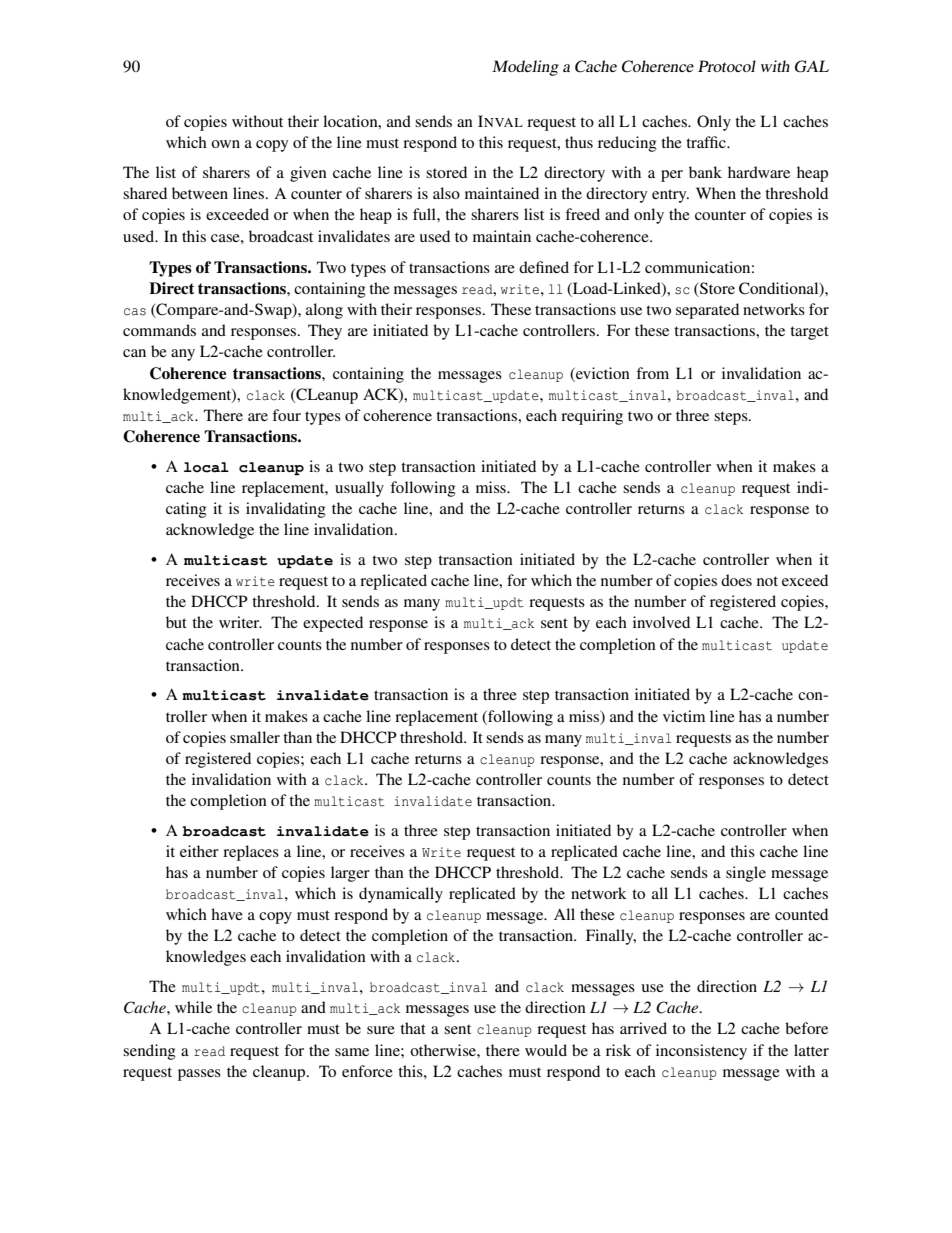 This image has width=952, height=1233. I want to click on inconsistency, so click(701, 1052).
